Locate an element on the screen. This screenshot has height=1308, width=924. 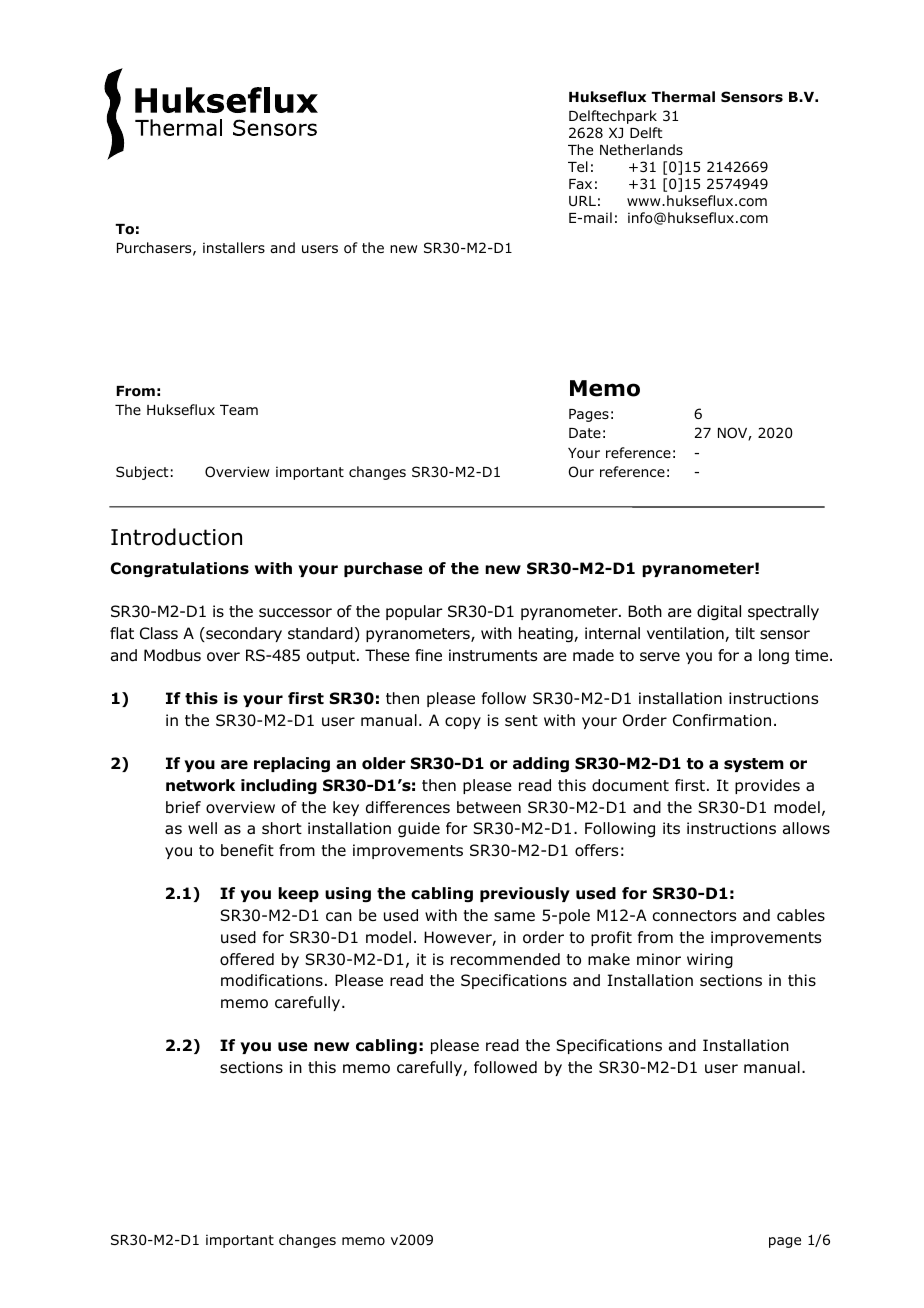
Team is located at coordinates (239, 410).
